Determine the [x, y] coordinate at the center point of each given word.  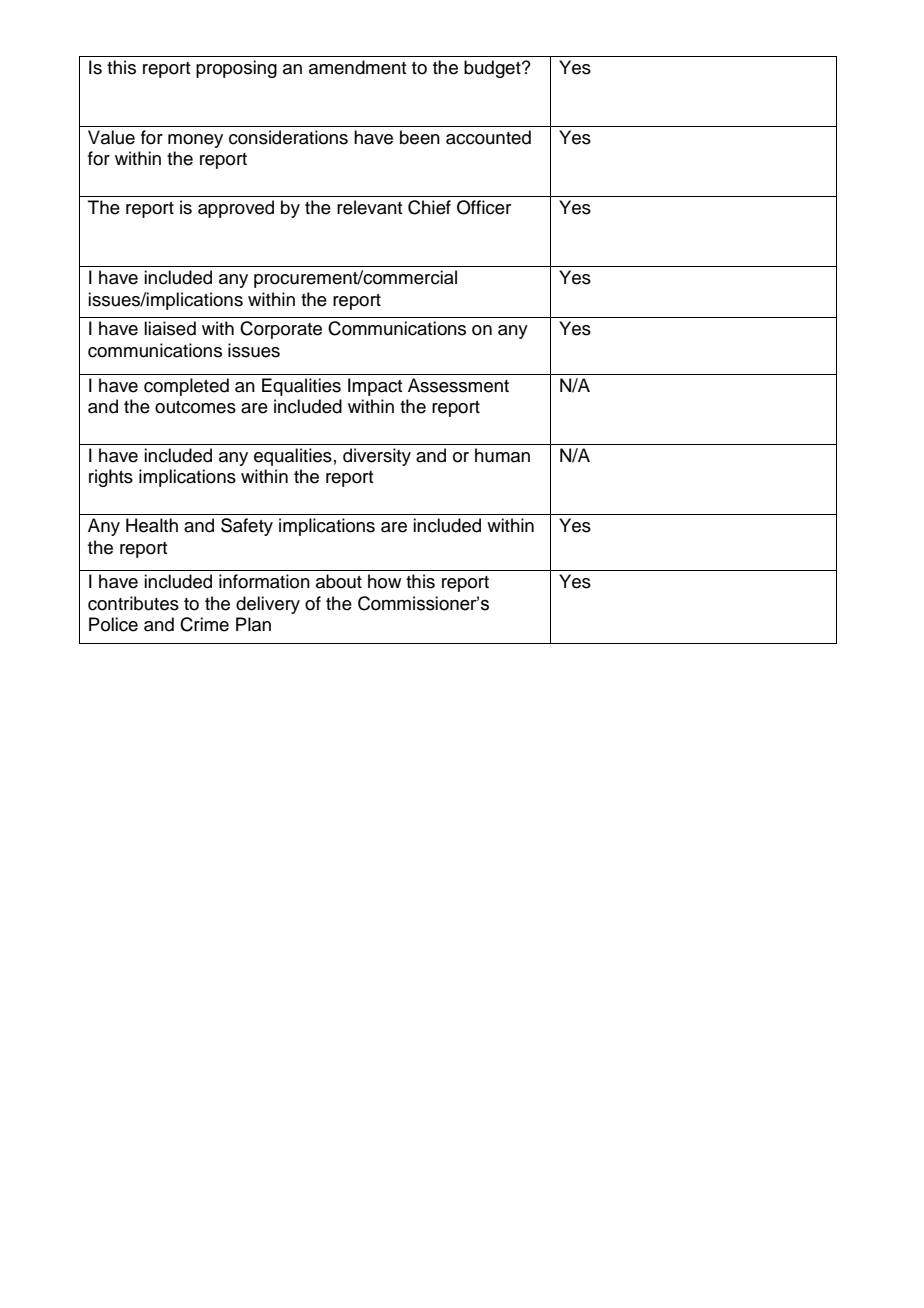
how [384, 581]
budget [493, 69]
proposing [236, 69]
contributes [133, 603]
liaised [170, 328]
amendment [357, 67]
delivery [268, 605]
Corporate [281, 330]
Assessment [458, 385]
